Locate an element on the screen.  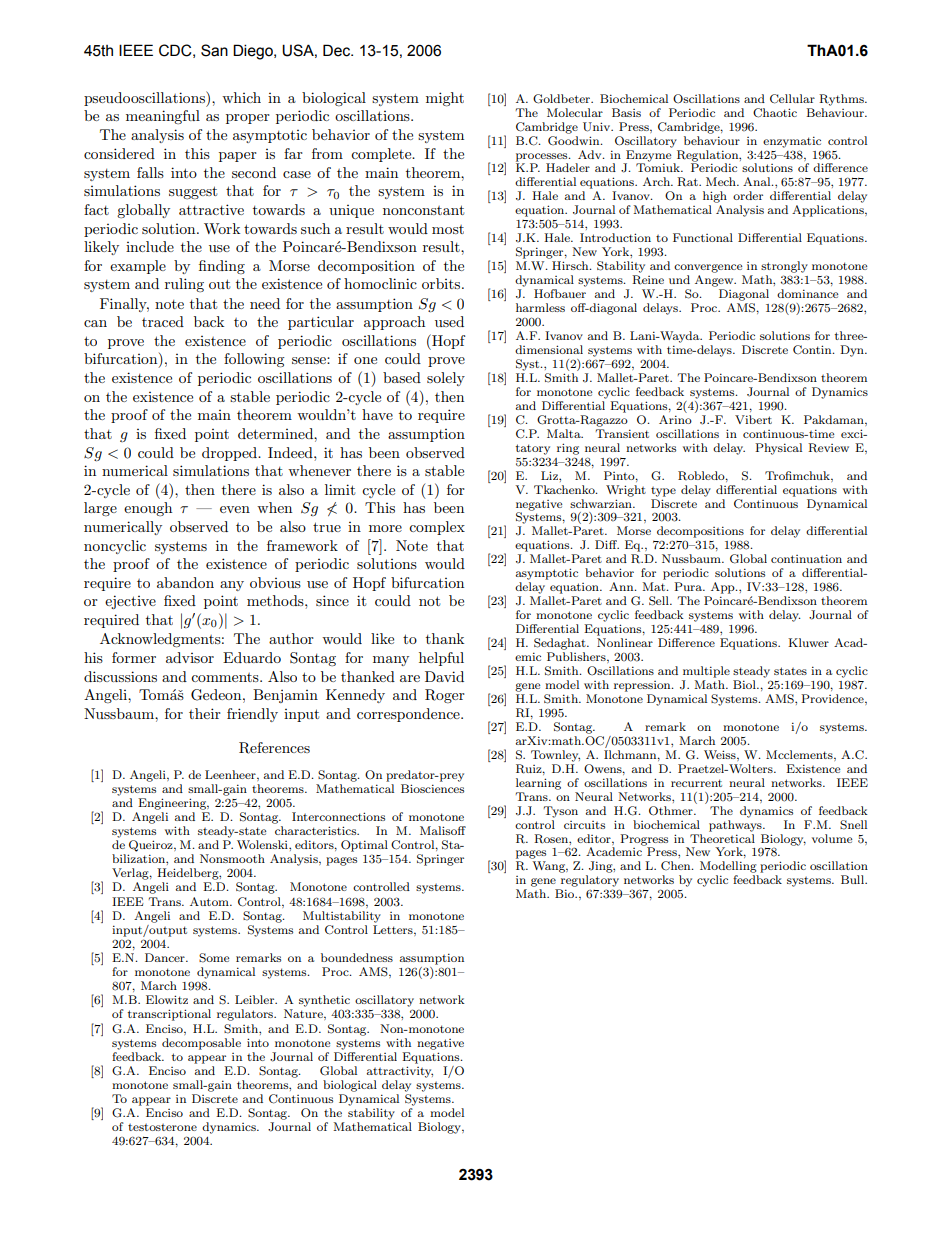
San is located at coordinates (214, 50).
